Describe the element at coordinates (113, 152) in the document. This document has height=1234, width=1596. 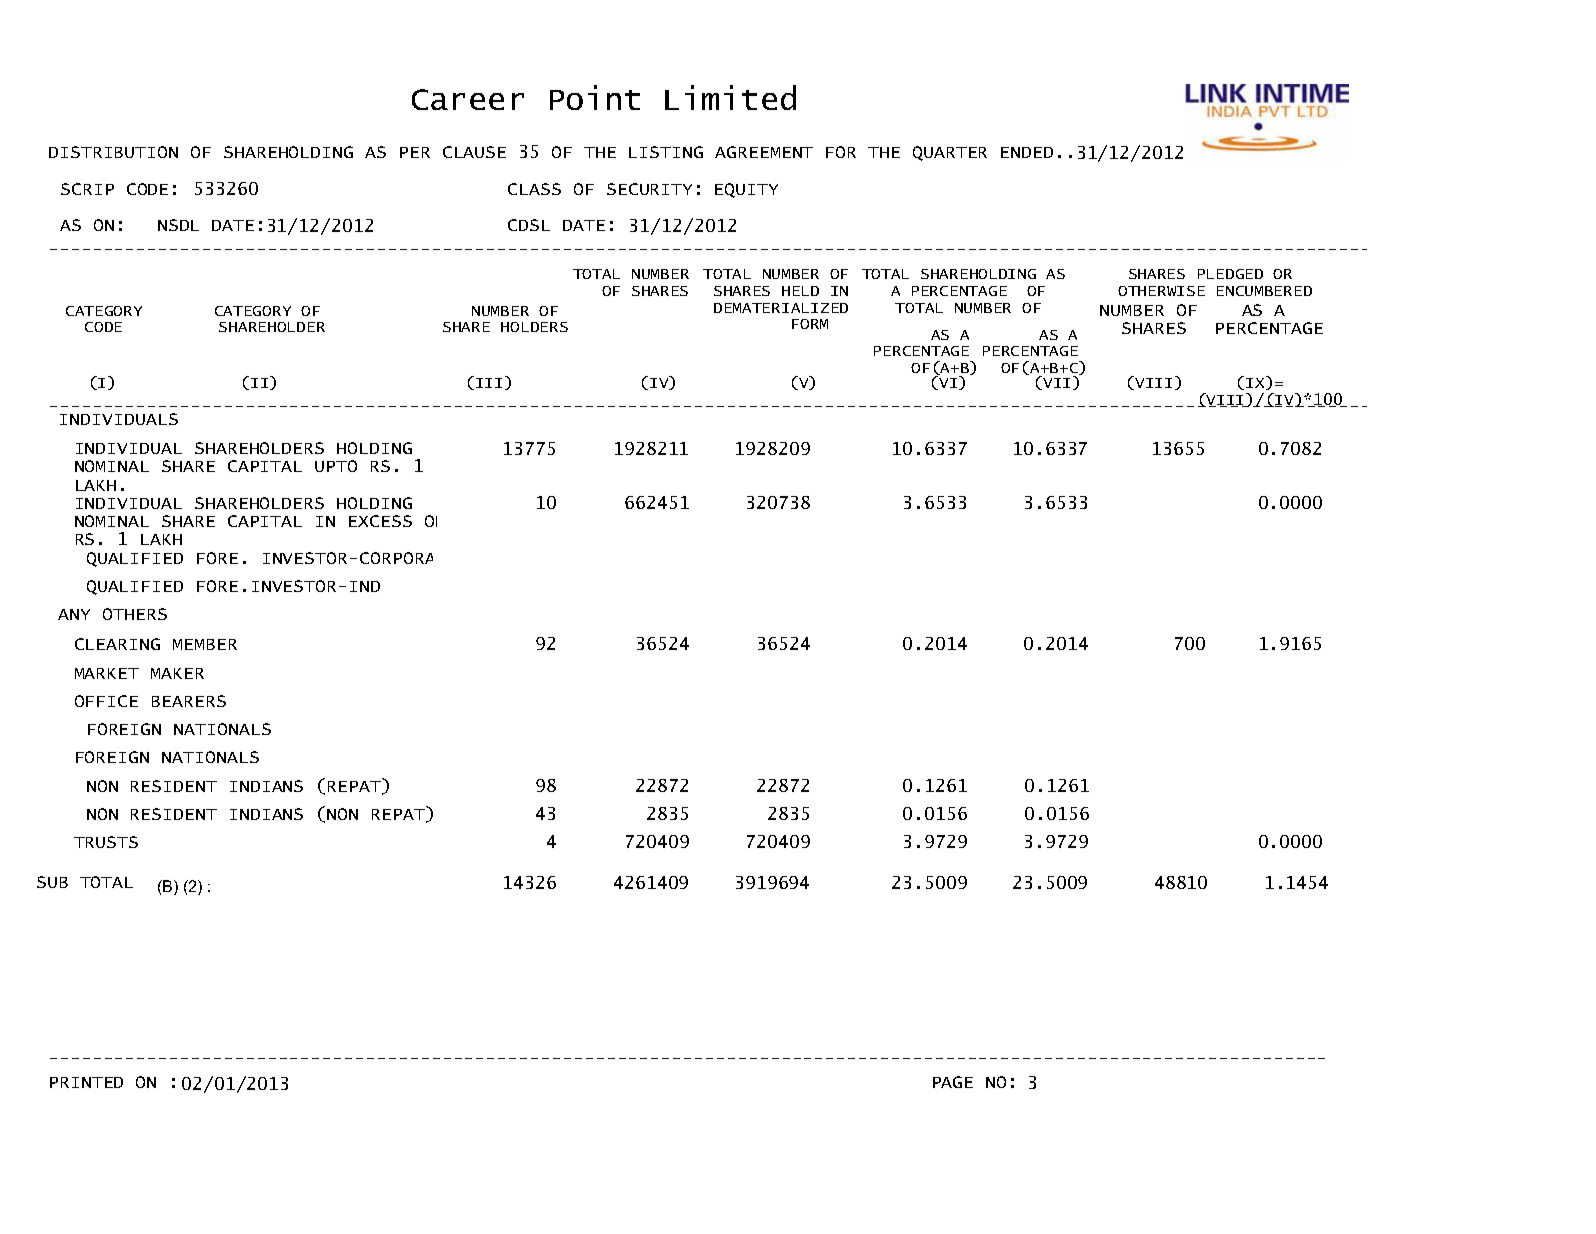
I see `DISTRIBUTION` at that location.
